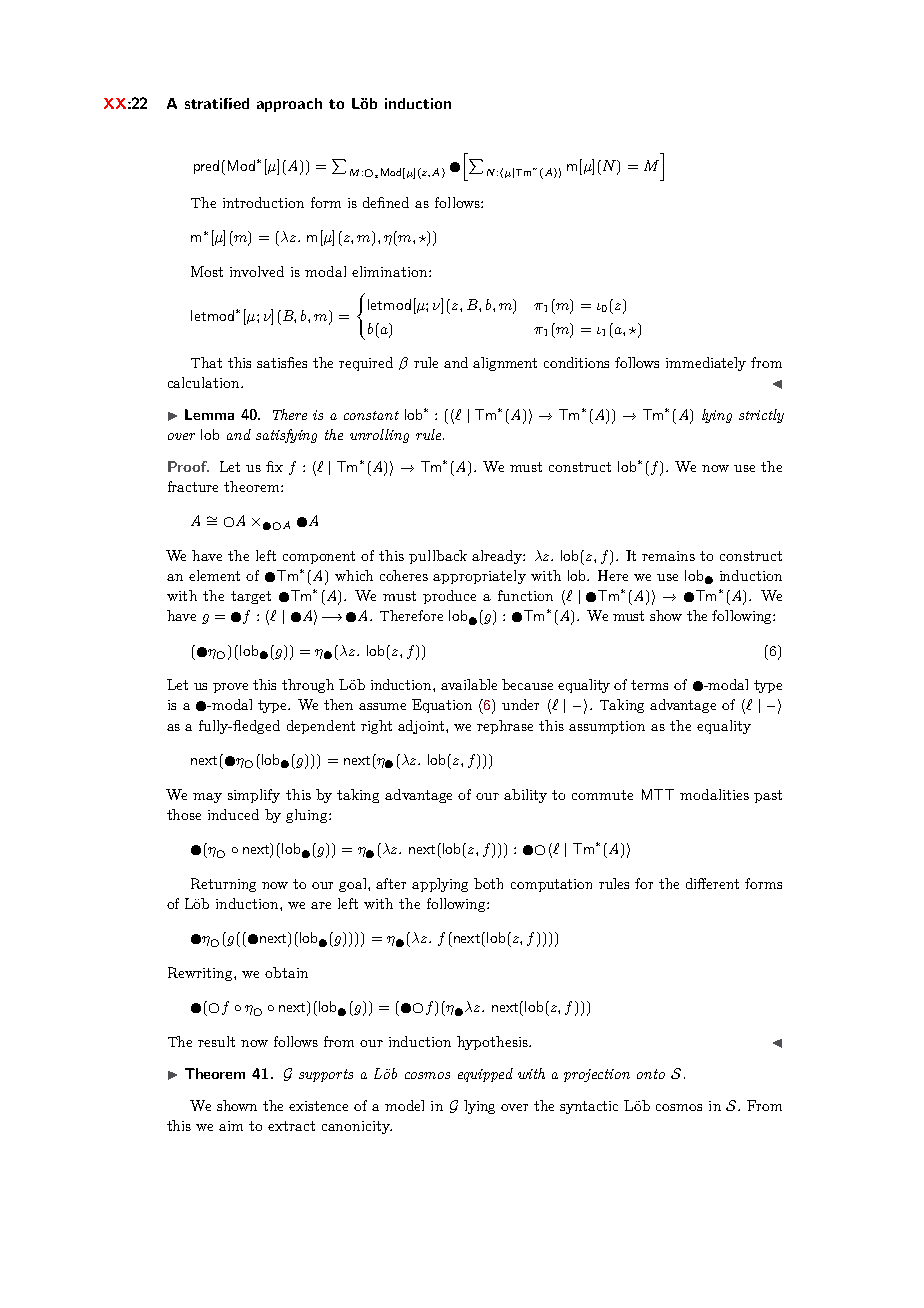  What do you see at coordinates (706, 364) in the screenshot?
I see `immediately` at bounding box center [706, 364].
